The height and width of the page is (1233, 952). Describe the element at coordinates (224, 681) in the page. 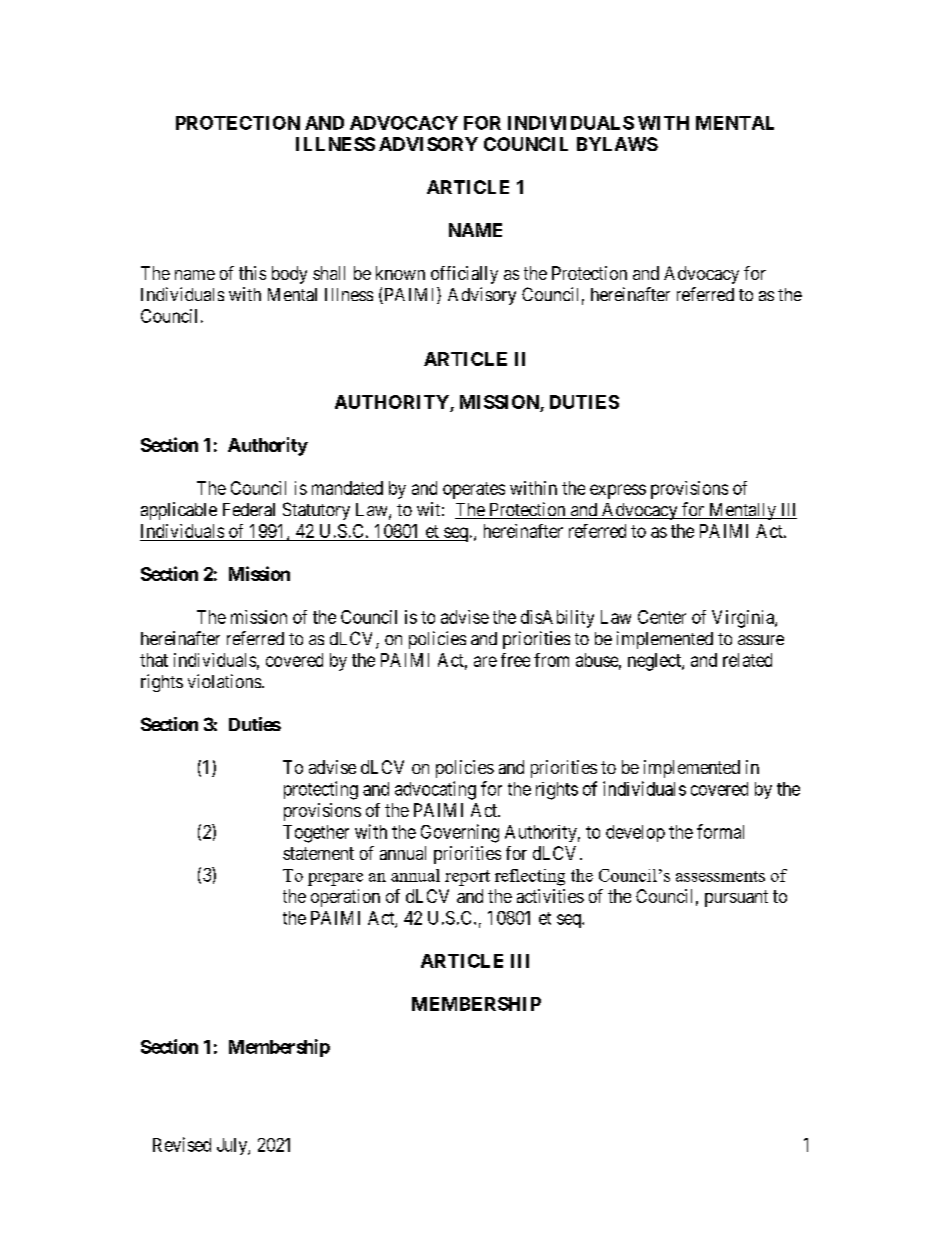

I see `violations` at that location.
